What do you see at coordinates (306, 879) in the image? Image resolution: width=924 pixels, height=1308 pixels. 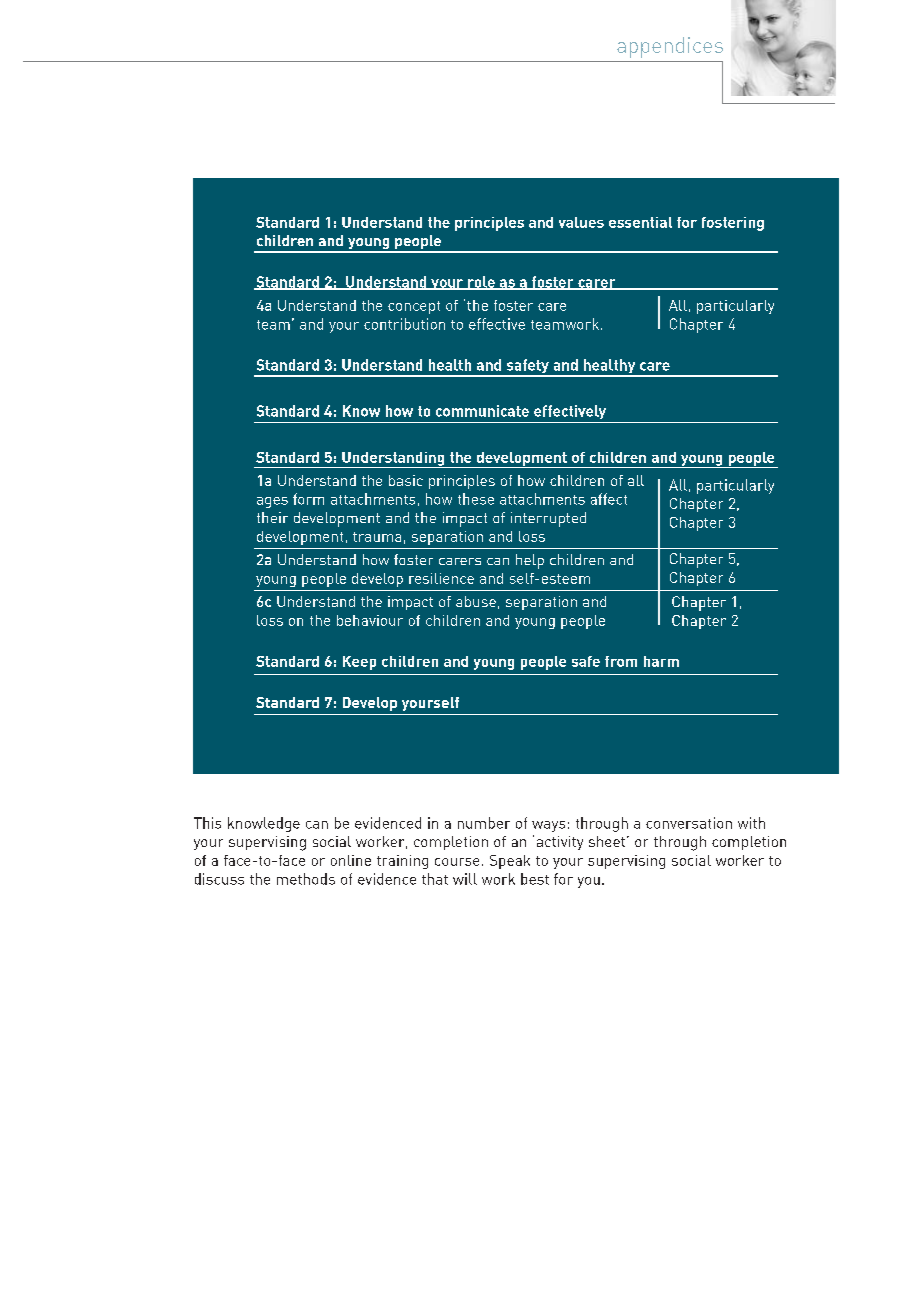 I see `methods` at bounding box center [306, 879].
